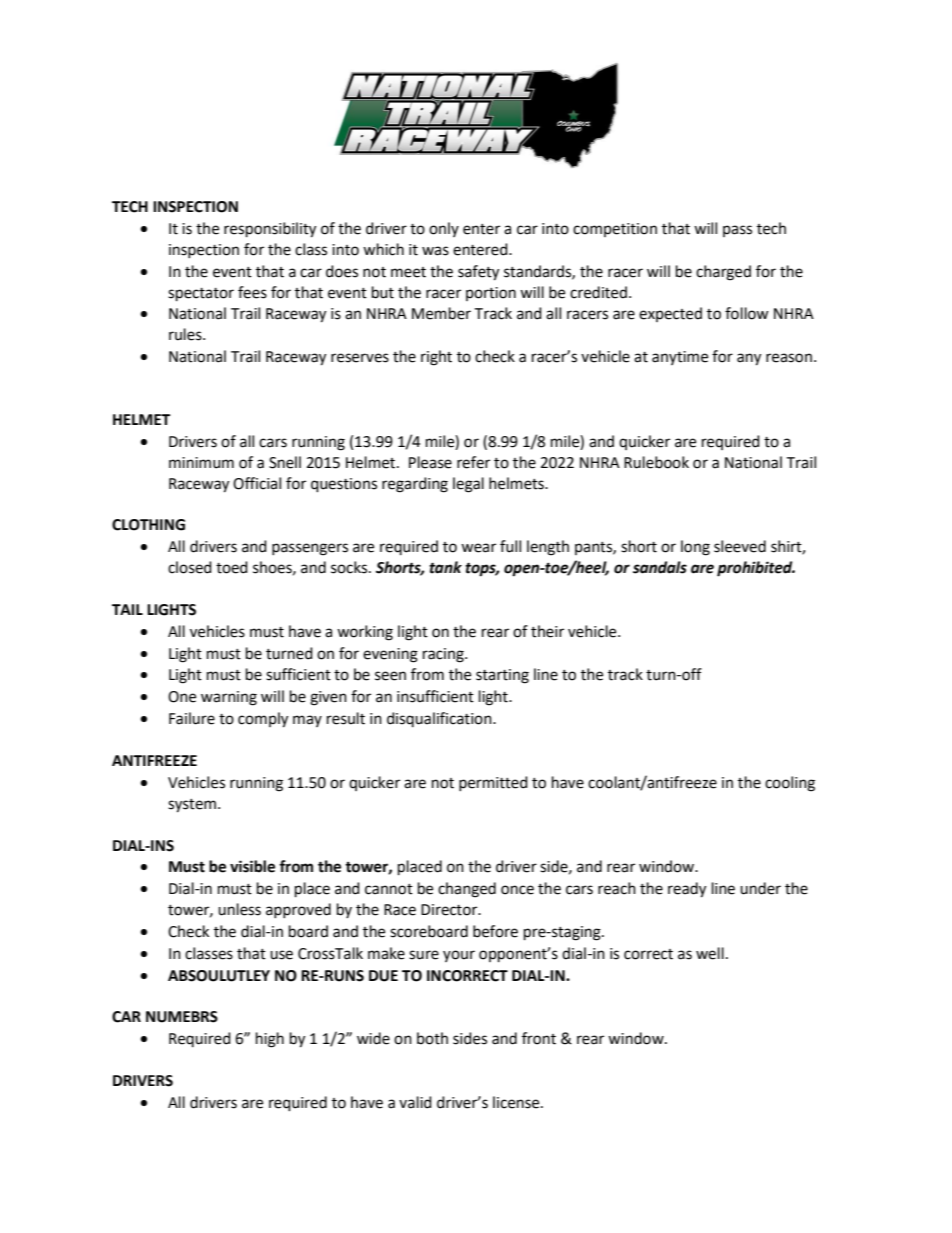 This image has width=952, height=1233. I want to click on cooling, so click(790, 784).
